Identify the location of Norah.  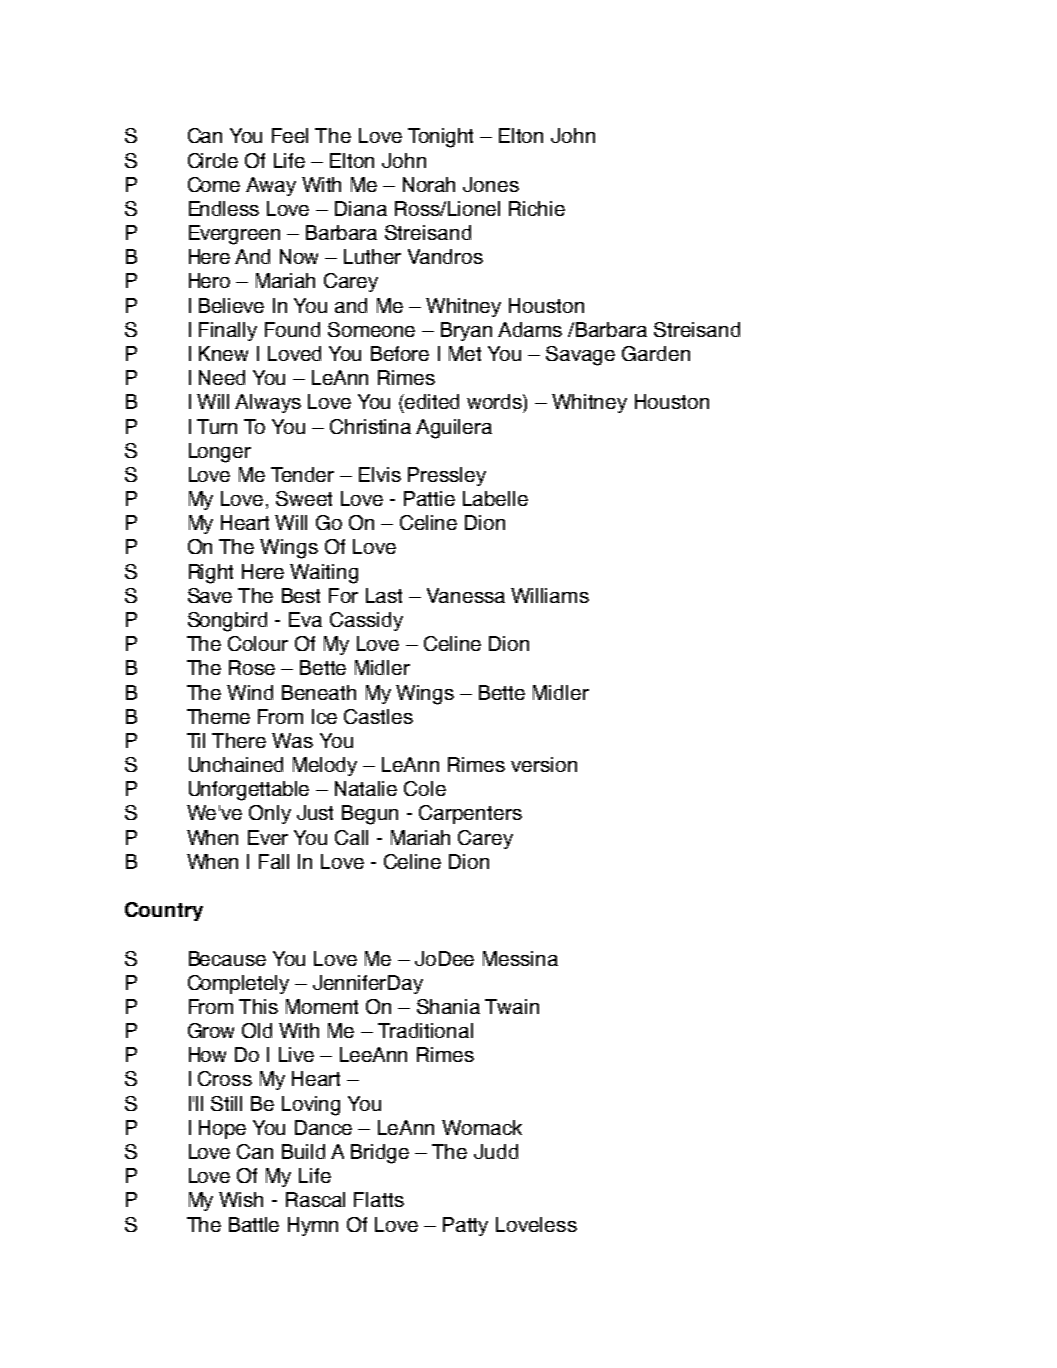
(429, 184).
